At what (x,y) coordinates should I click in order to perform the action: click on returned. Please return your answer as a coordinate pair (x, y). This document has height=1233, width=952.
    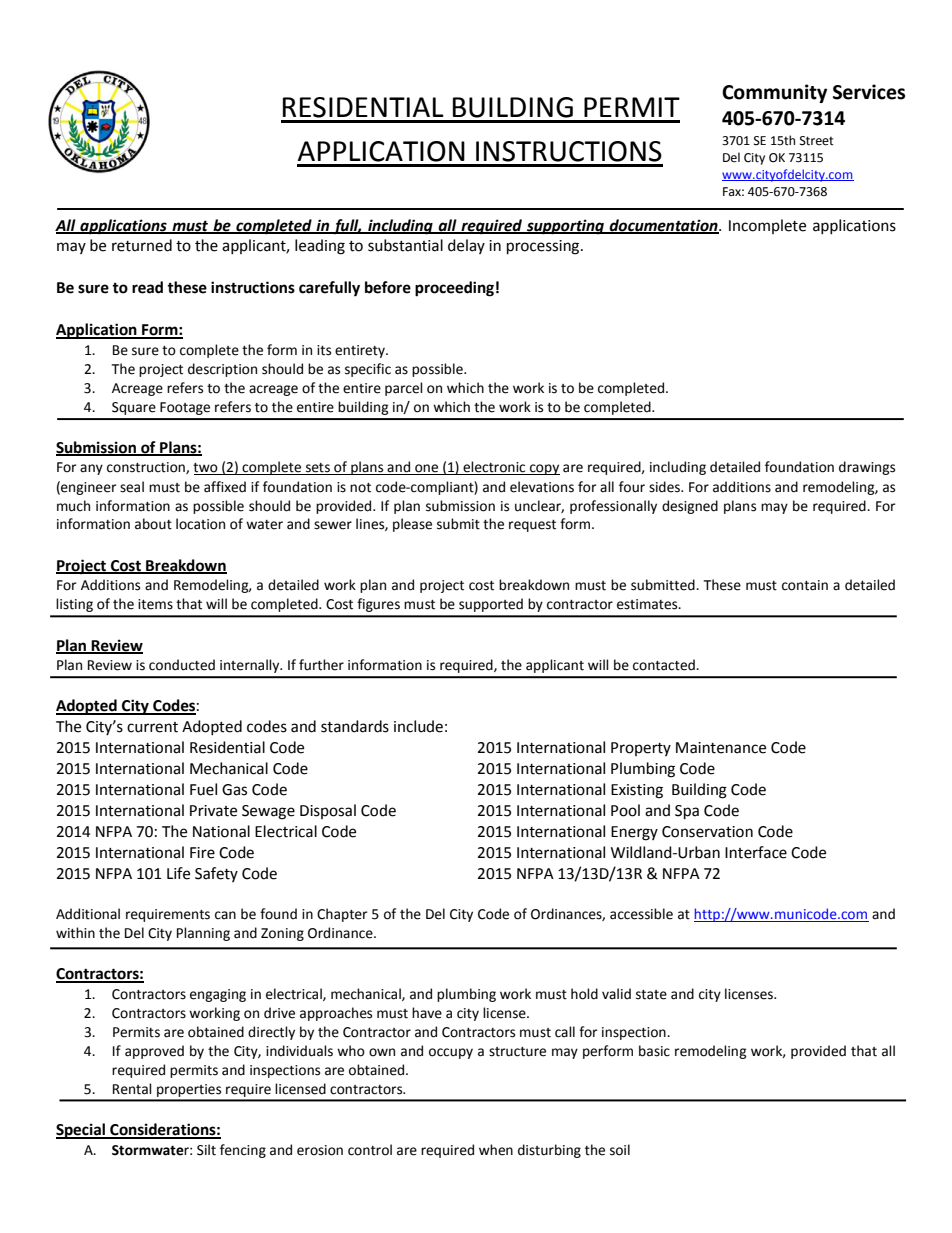
    Looking at the image, I should click on (142, 245).
